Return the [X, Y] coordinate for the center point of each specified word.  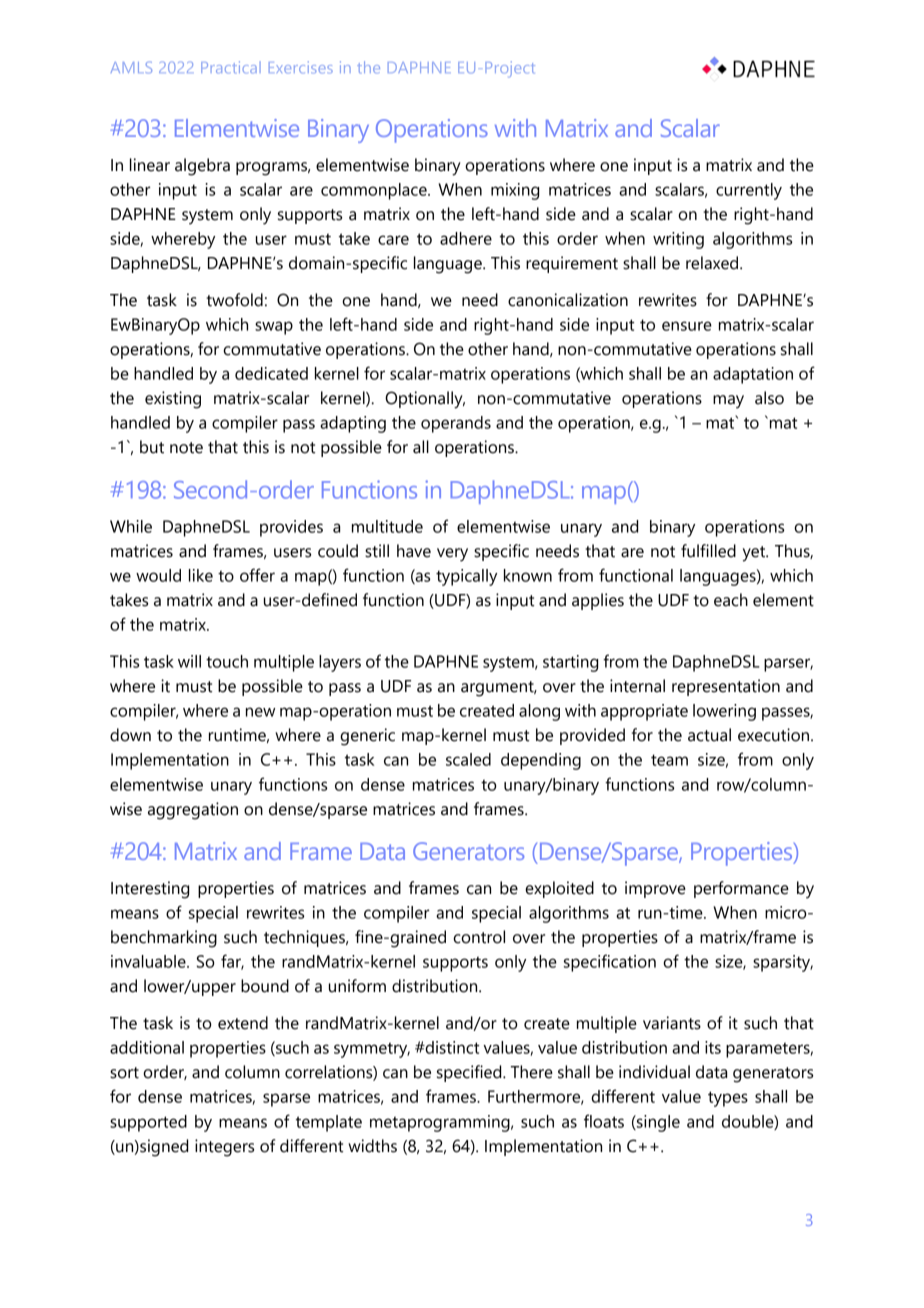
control [479, 937]
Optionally [425, 400]
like [201, 575]
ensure [687, 326]
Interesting [150, 890]
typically [466, 577]
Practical [231, 67]
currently [749, 191]
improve [655, 889]
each [731, 600]
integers [224, 1148]
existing [173, 400]
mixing [515, 191]
